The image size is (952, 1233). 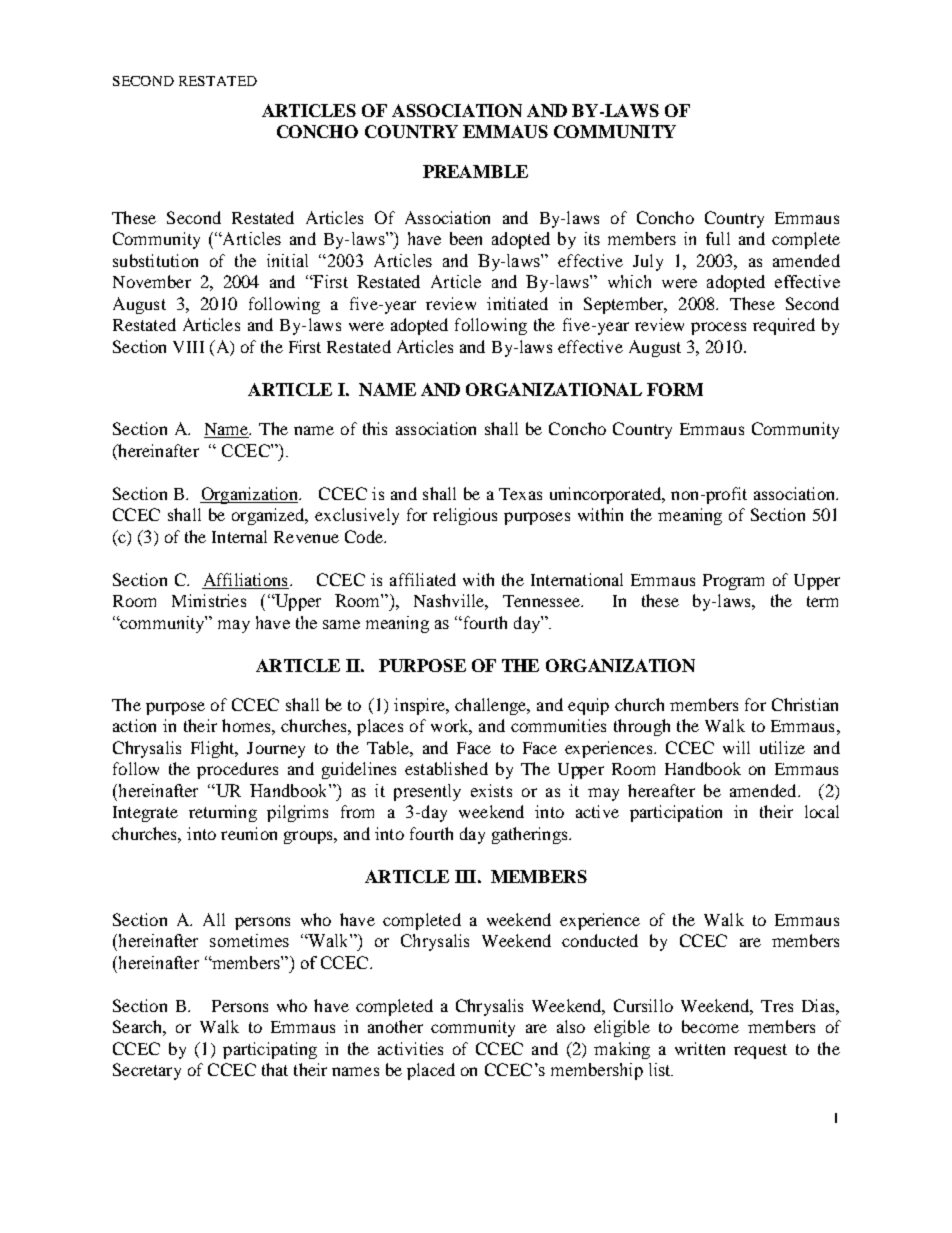 What do you see at coordinates (718, 238) in the page?
I see `full` at bounding box center [718, 238].
